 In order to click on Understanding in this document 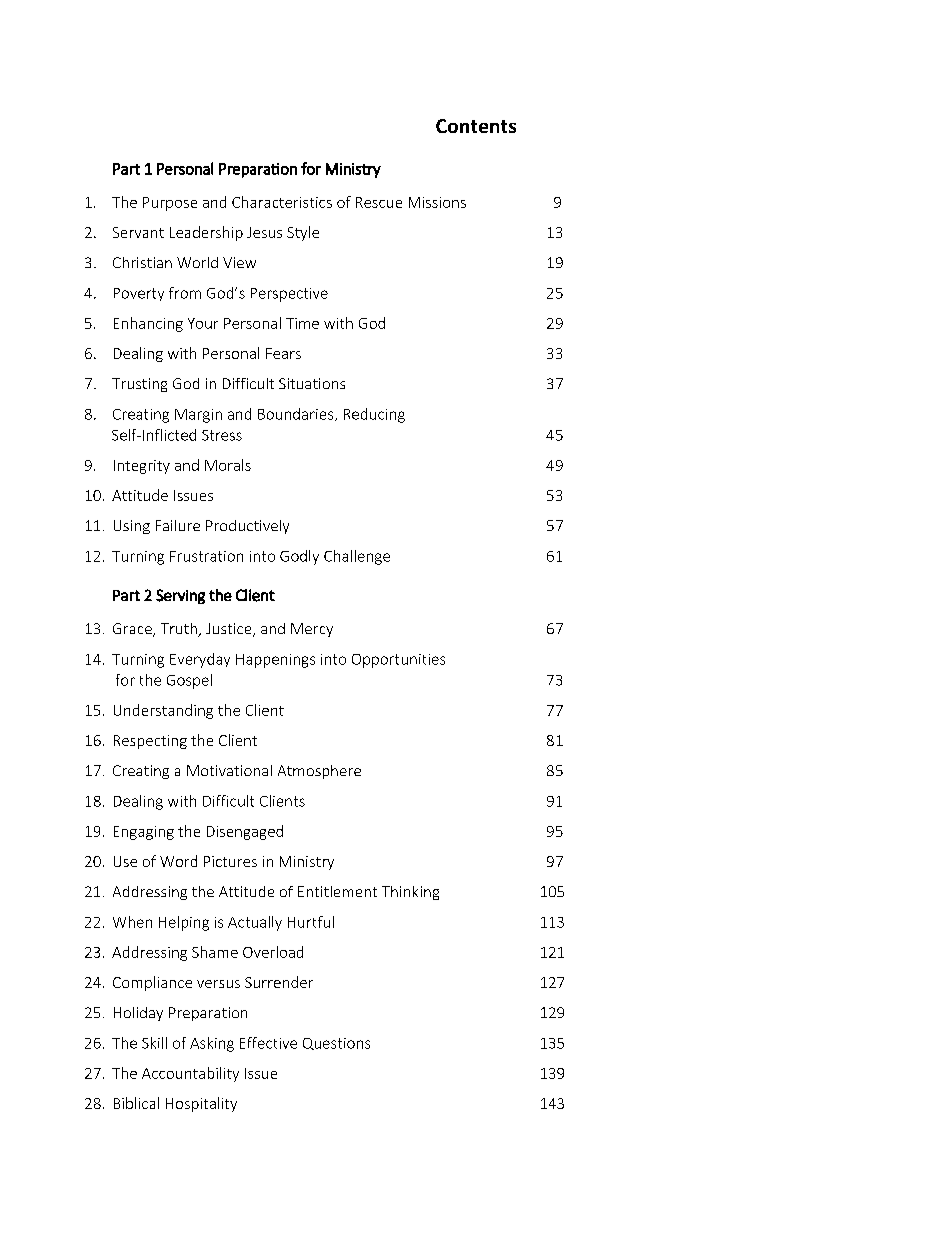, I will do `click(163, 711)`.
